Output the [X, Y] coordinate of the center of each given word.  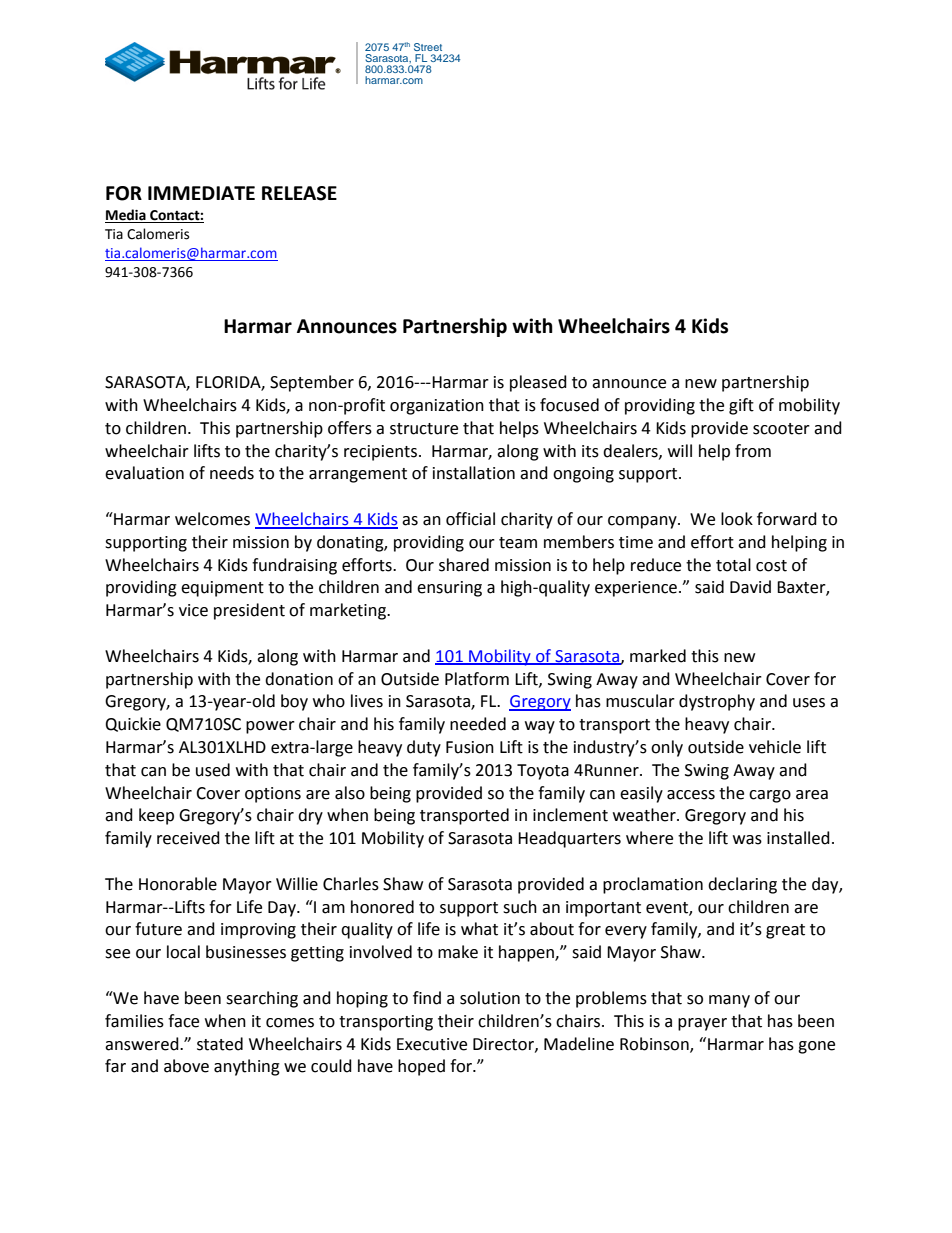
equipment [222, 589]
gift [741, 406]
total [733, 565]
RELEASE [299, 193]
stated [220, 1044]
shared [464, 565]
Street [428, 47]
